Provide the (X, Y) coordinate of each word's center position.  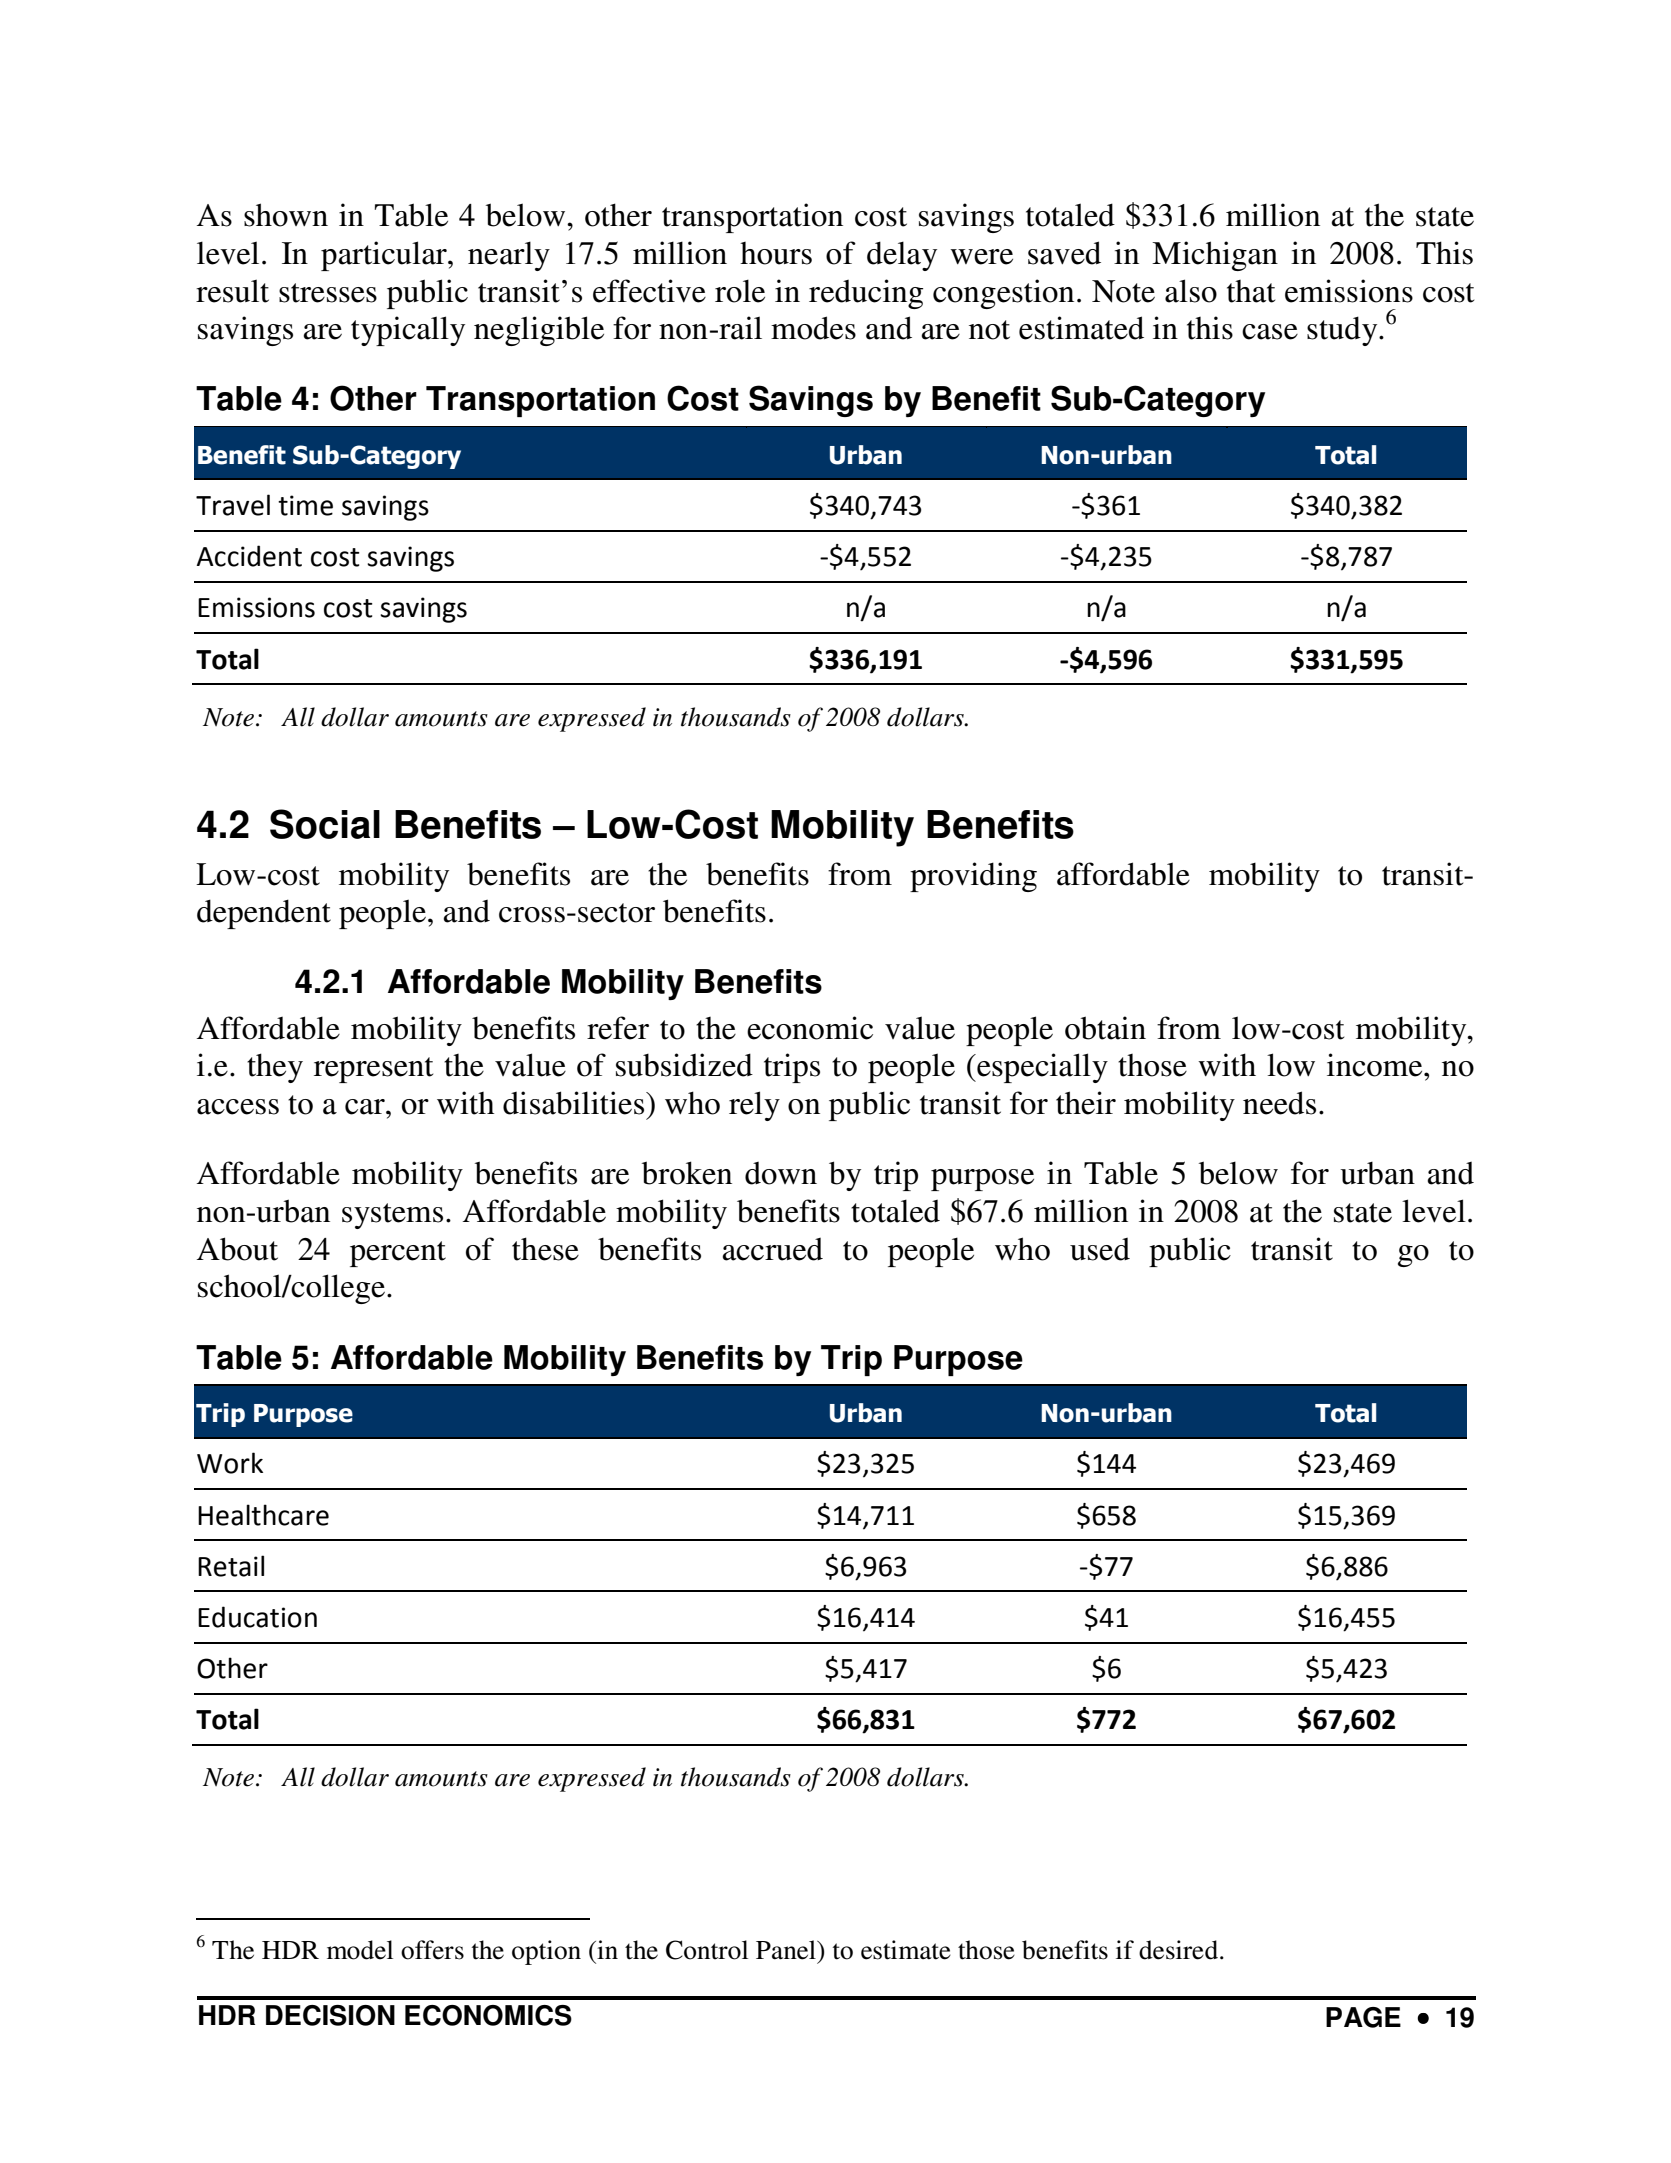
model (360, 1950)
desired (1180, 1950)
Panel (787, 1950)
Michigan (1215, 256)
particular (385, 256)
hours (776, 253)
